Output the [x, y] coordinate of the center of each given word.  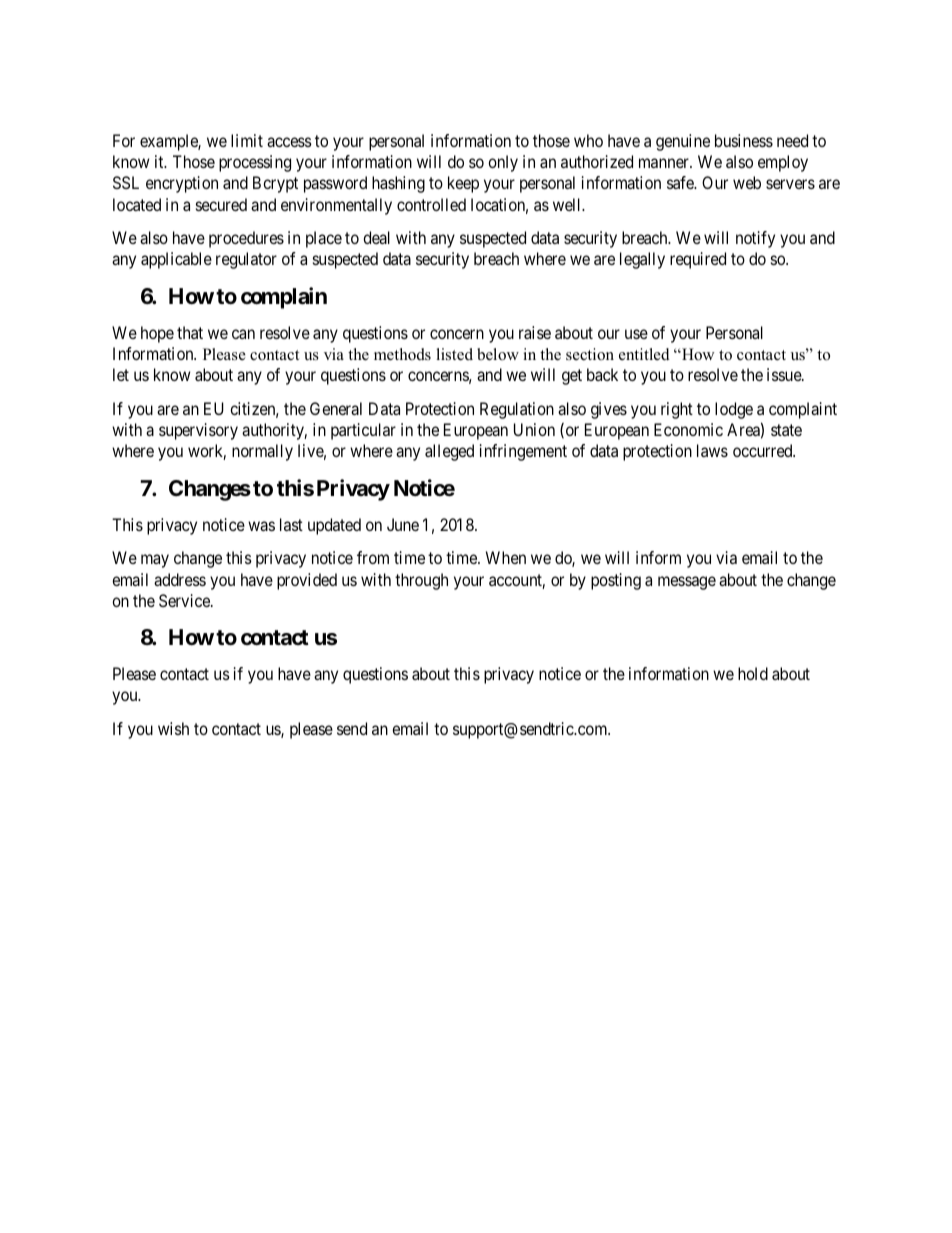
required [698, 260]
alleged [449, 452]
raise [535, 332]
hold [753, 673]
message [687, 583]
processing [255, 163]
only [503, 163]
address [180, 579]
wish [173, 728]
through [421, 581]
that [190, 332]
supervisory [198, 431]
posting [616, 581]
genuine [683, 142]
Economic [688, 429]
